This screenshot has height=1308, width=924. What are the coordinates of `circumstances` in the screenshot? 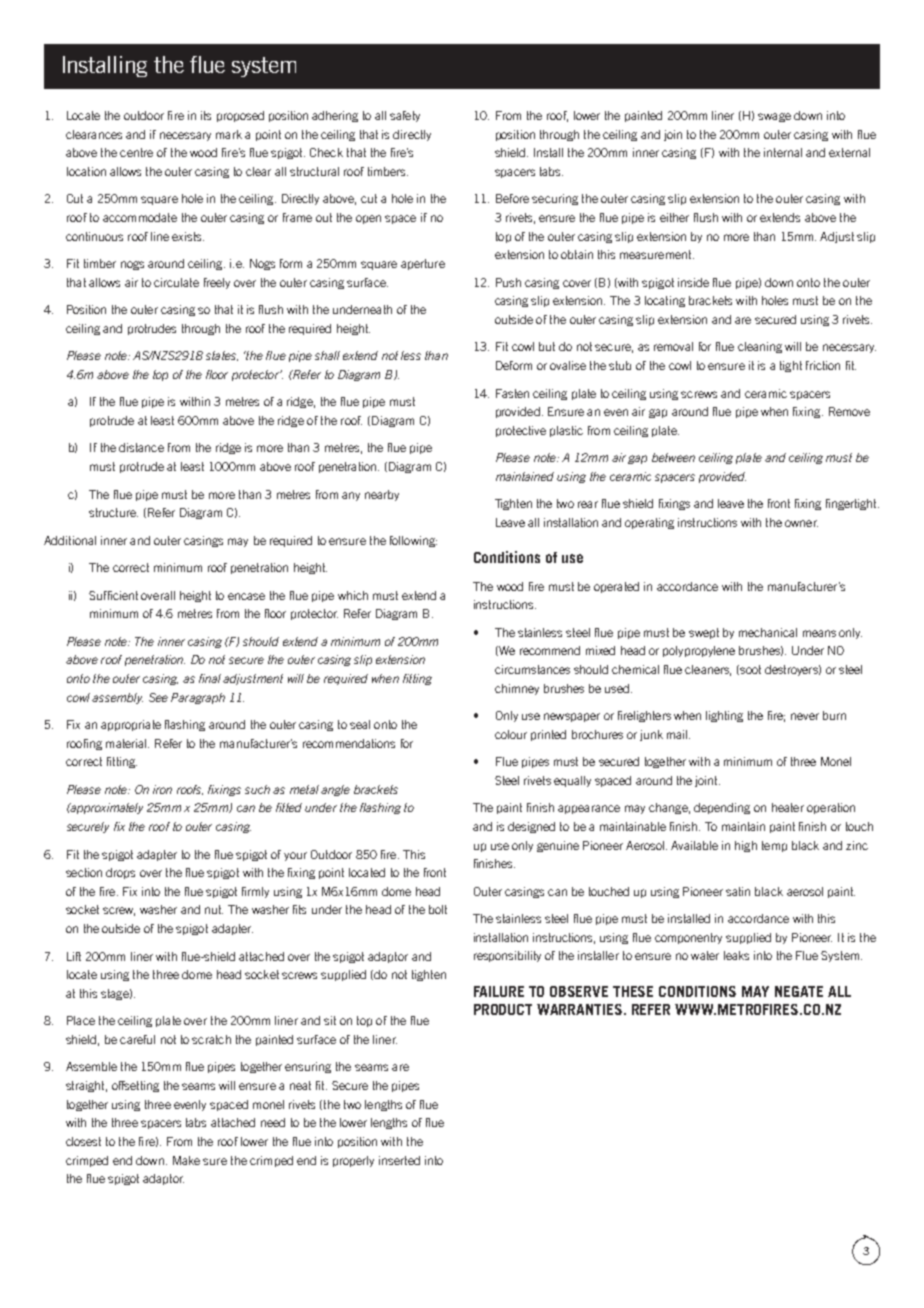 It's located at (532, 669).
